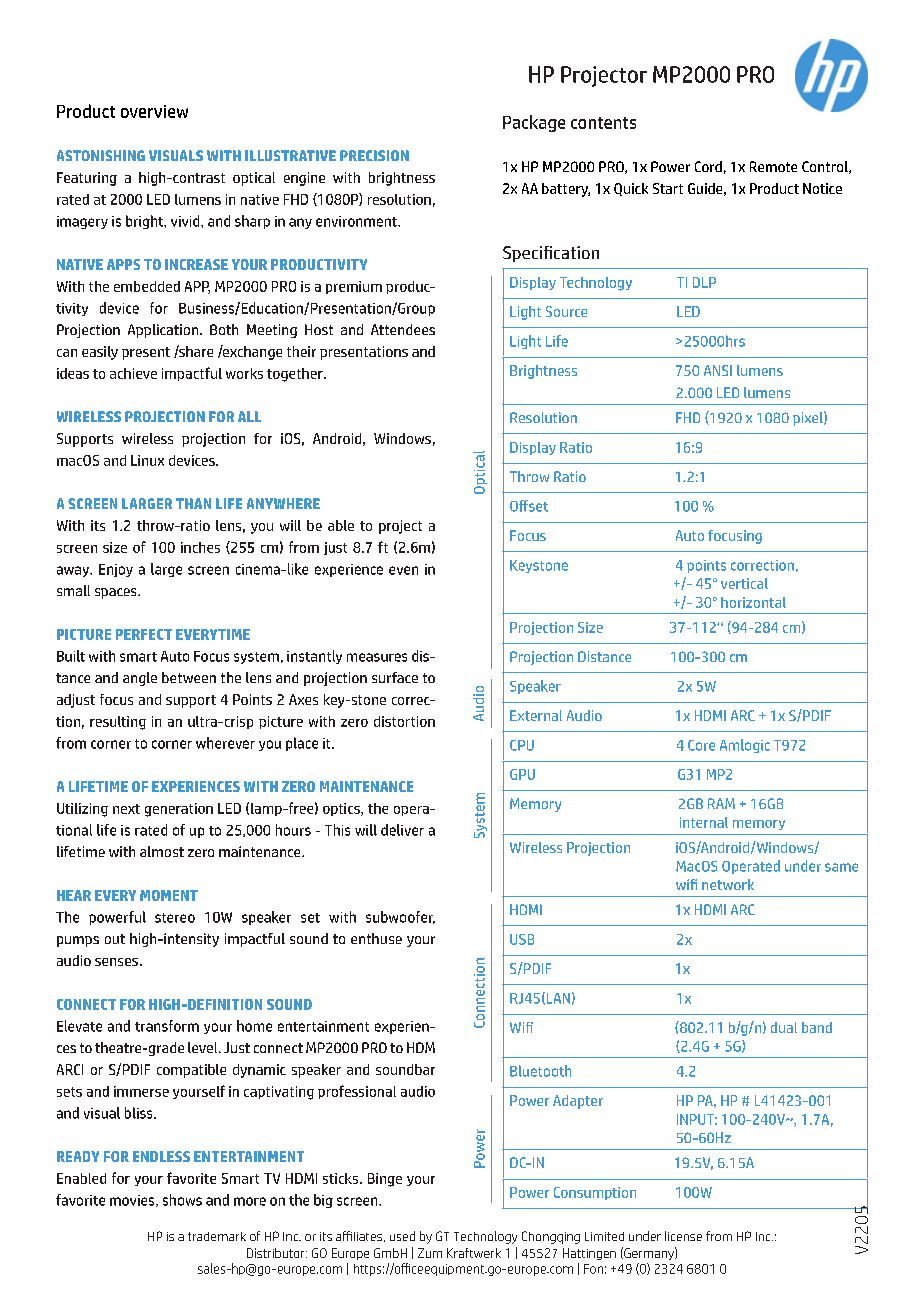  I want to click on Remote, so click(773, 166).
